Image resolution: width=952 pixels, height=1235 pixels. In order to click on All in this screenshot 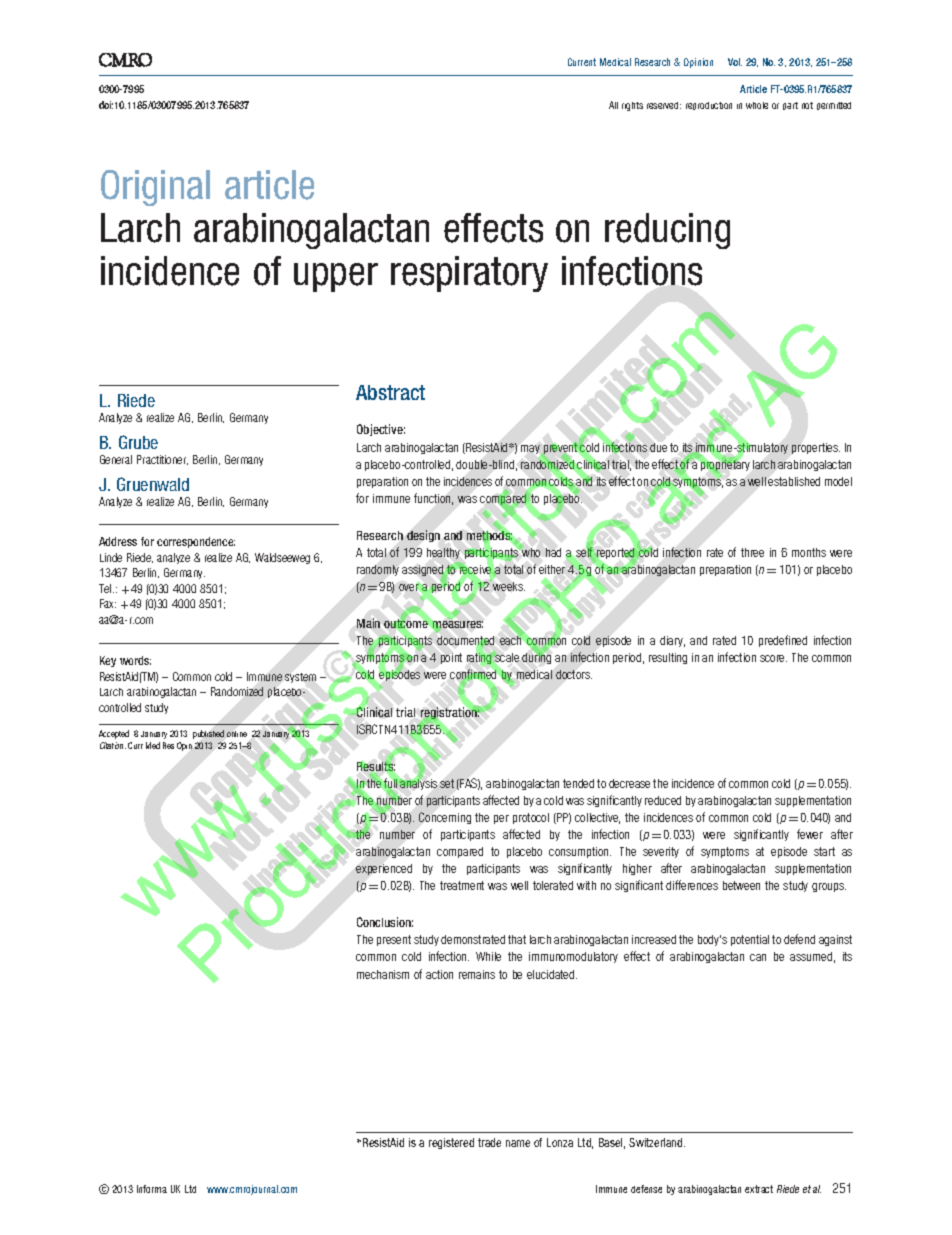, I will do `click(613, 105)`.
